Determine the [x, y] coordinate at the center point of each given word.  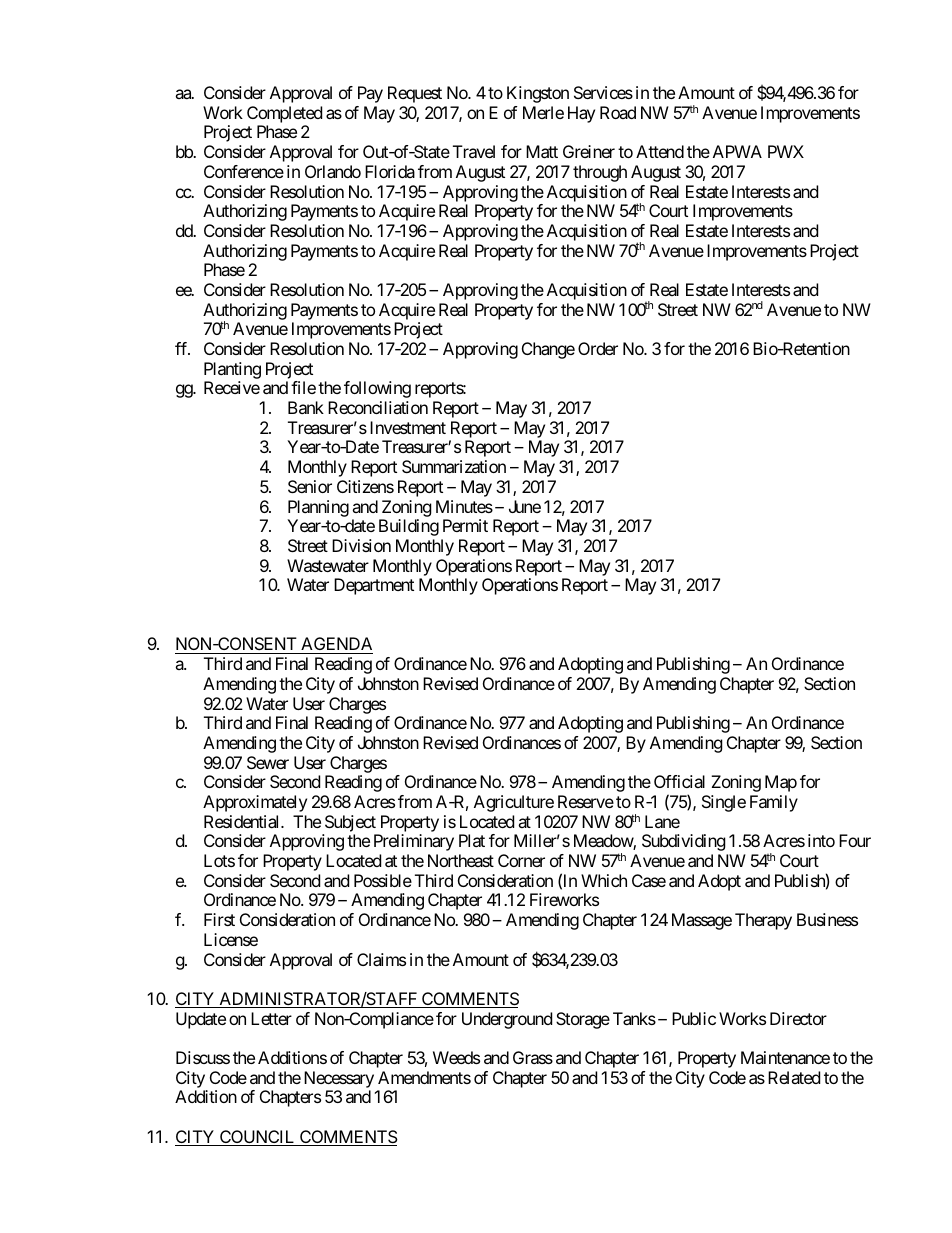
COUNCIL [257, 1138]
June [525, 506]
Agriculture [514, 803]
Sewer [268, 762]
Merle [543, 112]
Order [598, 348]
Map [781, 783]
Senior [310, 486]
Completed [284, 114]
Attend [660, 151]
